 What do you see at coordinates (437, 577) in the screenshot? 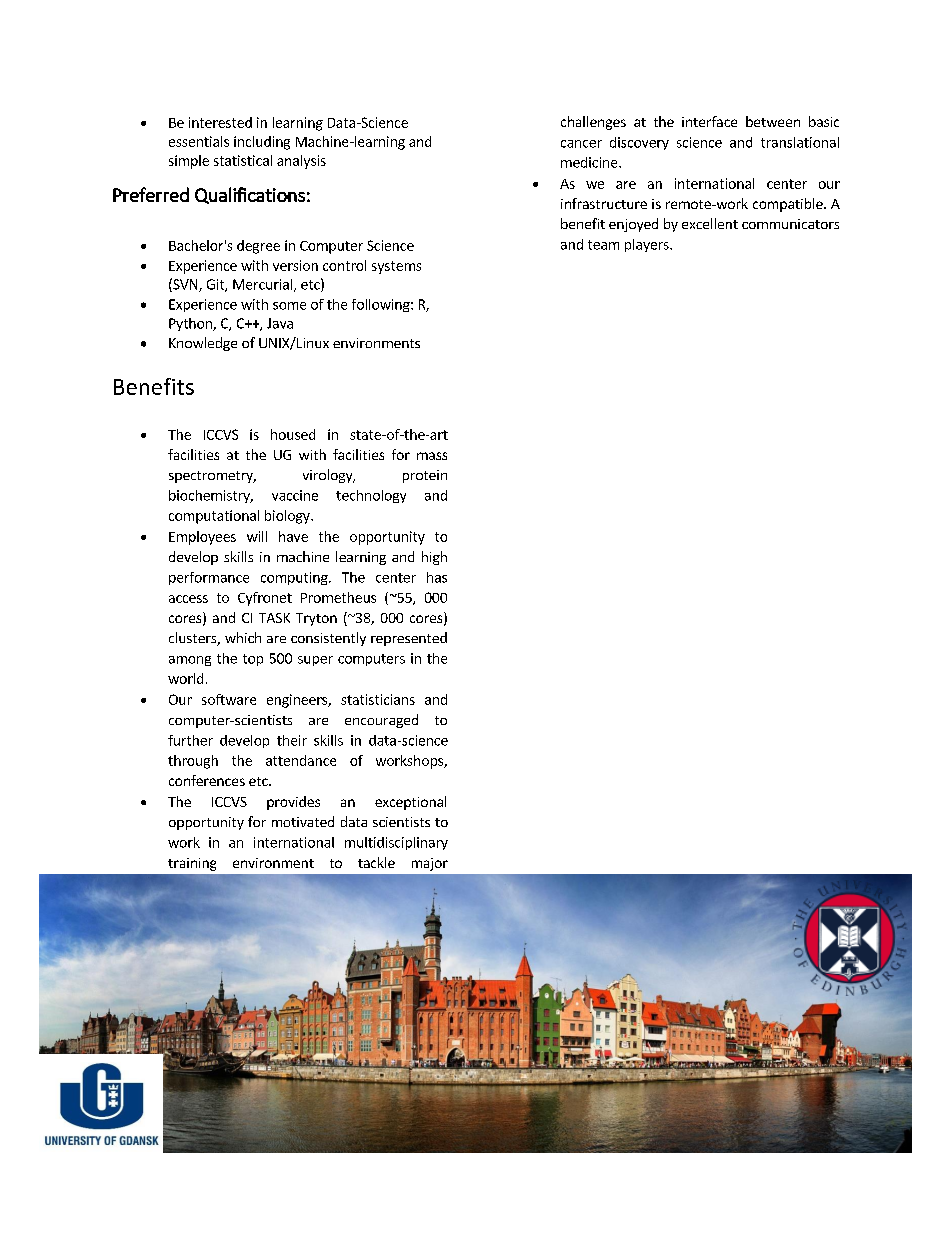
I see `has` at bounding box center [437, 577].
